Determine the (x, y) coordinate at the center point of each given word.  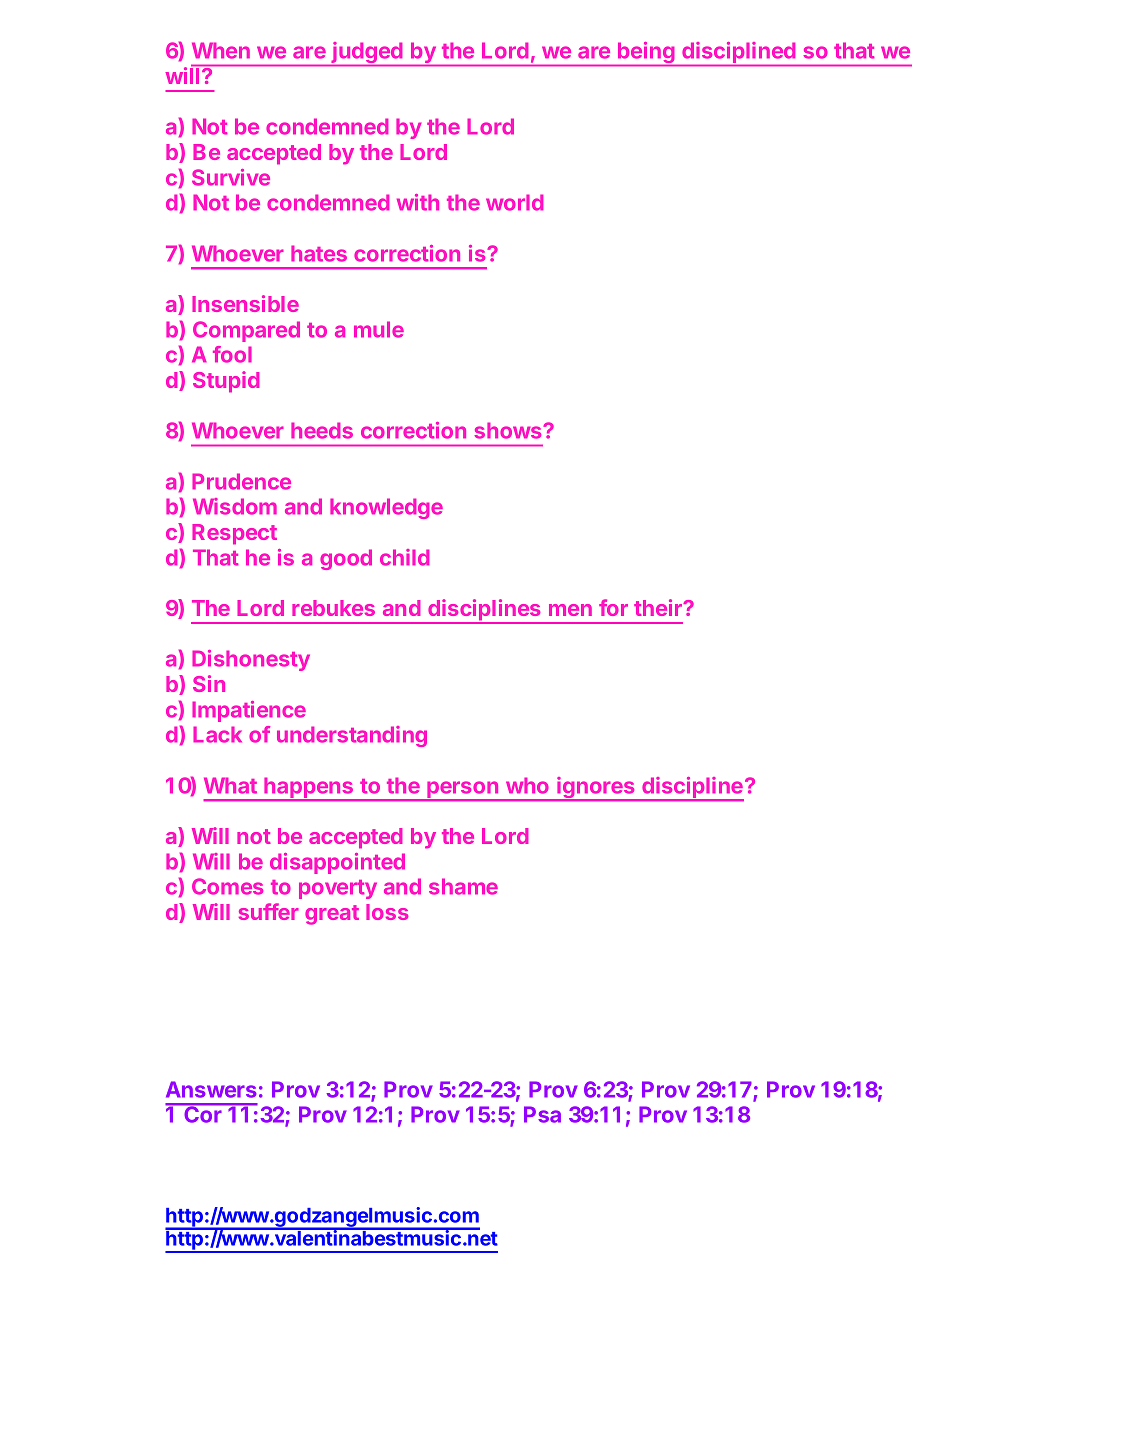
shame (463, 886)
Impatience (249, 711)
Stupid (226, 382)
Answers (211, 1089)
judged (367, 54)
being (646, 54)
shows (509, 430)
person (463, 791)
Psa (542, 1114)
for (613, 607)
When (221, 50)
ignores (596, 789)
